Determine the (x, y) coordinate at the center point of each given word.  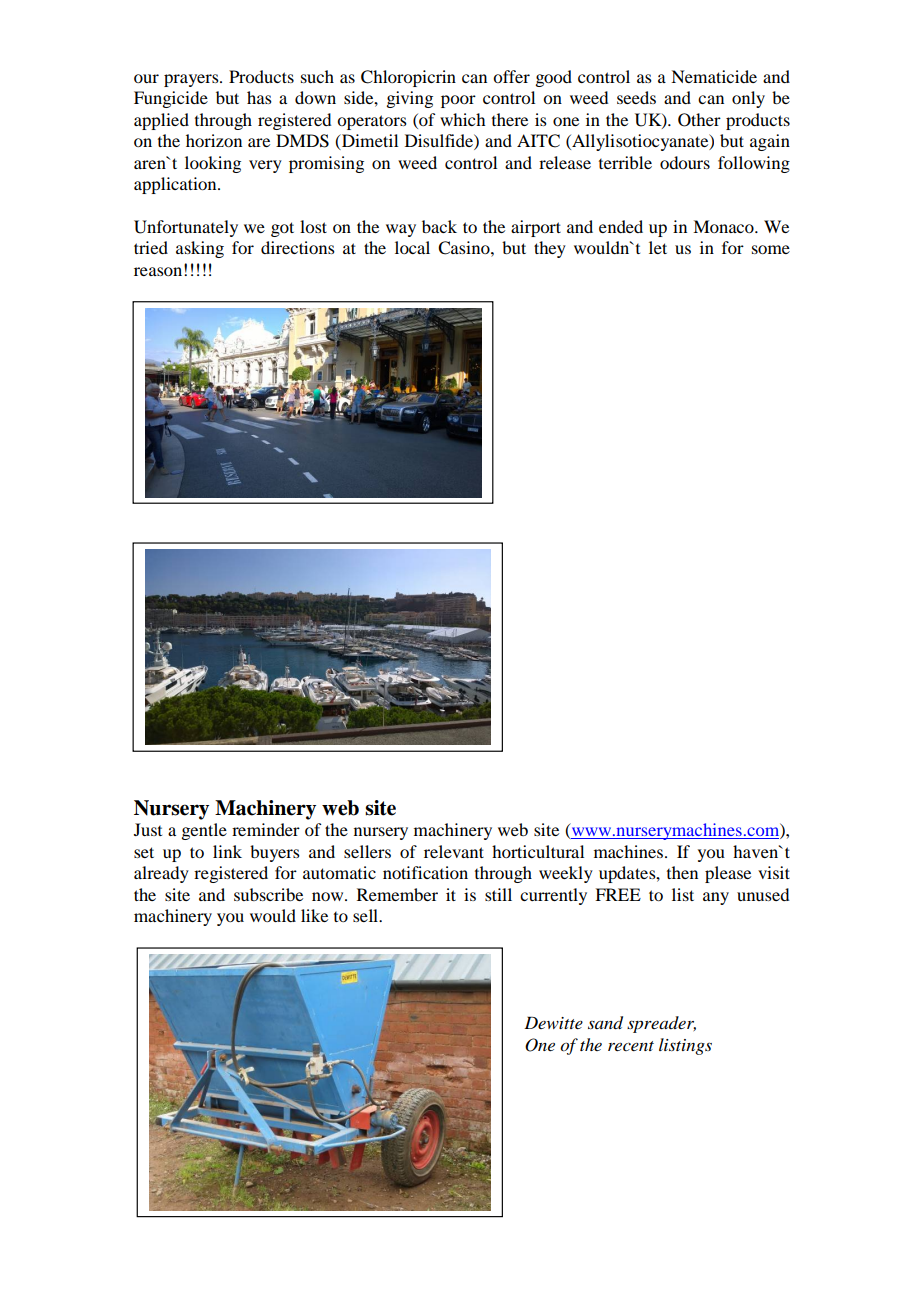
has (259, 97)
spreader (661, 1024)
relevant (454, 851)
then (682, 872)
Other (699, 120)
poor (458, 101)
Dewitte (553, 1022)
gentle (204, 831)
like (314, 915)
